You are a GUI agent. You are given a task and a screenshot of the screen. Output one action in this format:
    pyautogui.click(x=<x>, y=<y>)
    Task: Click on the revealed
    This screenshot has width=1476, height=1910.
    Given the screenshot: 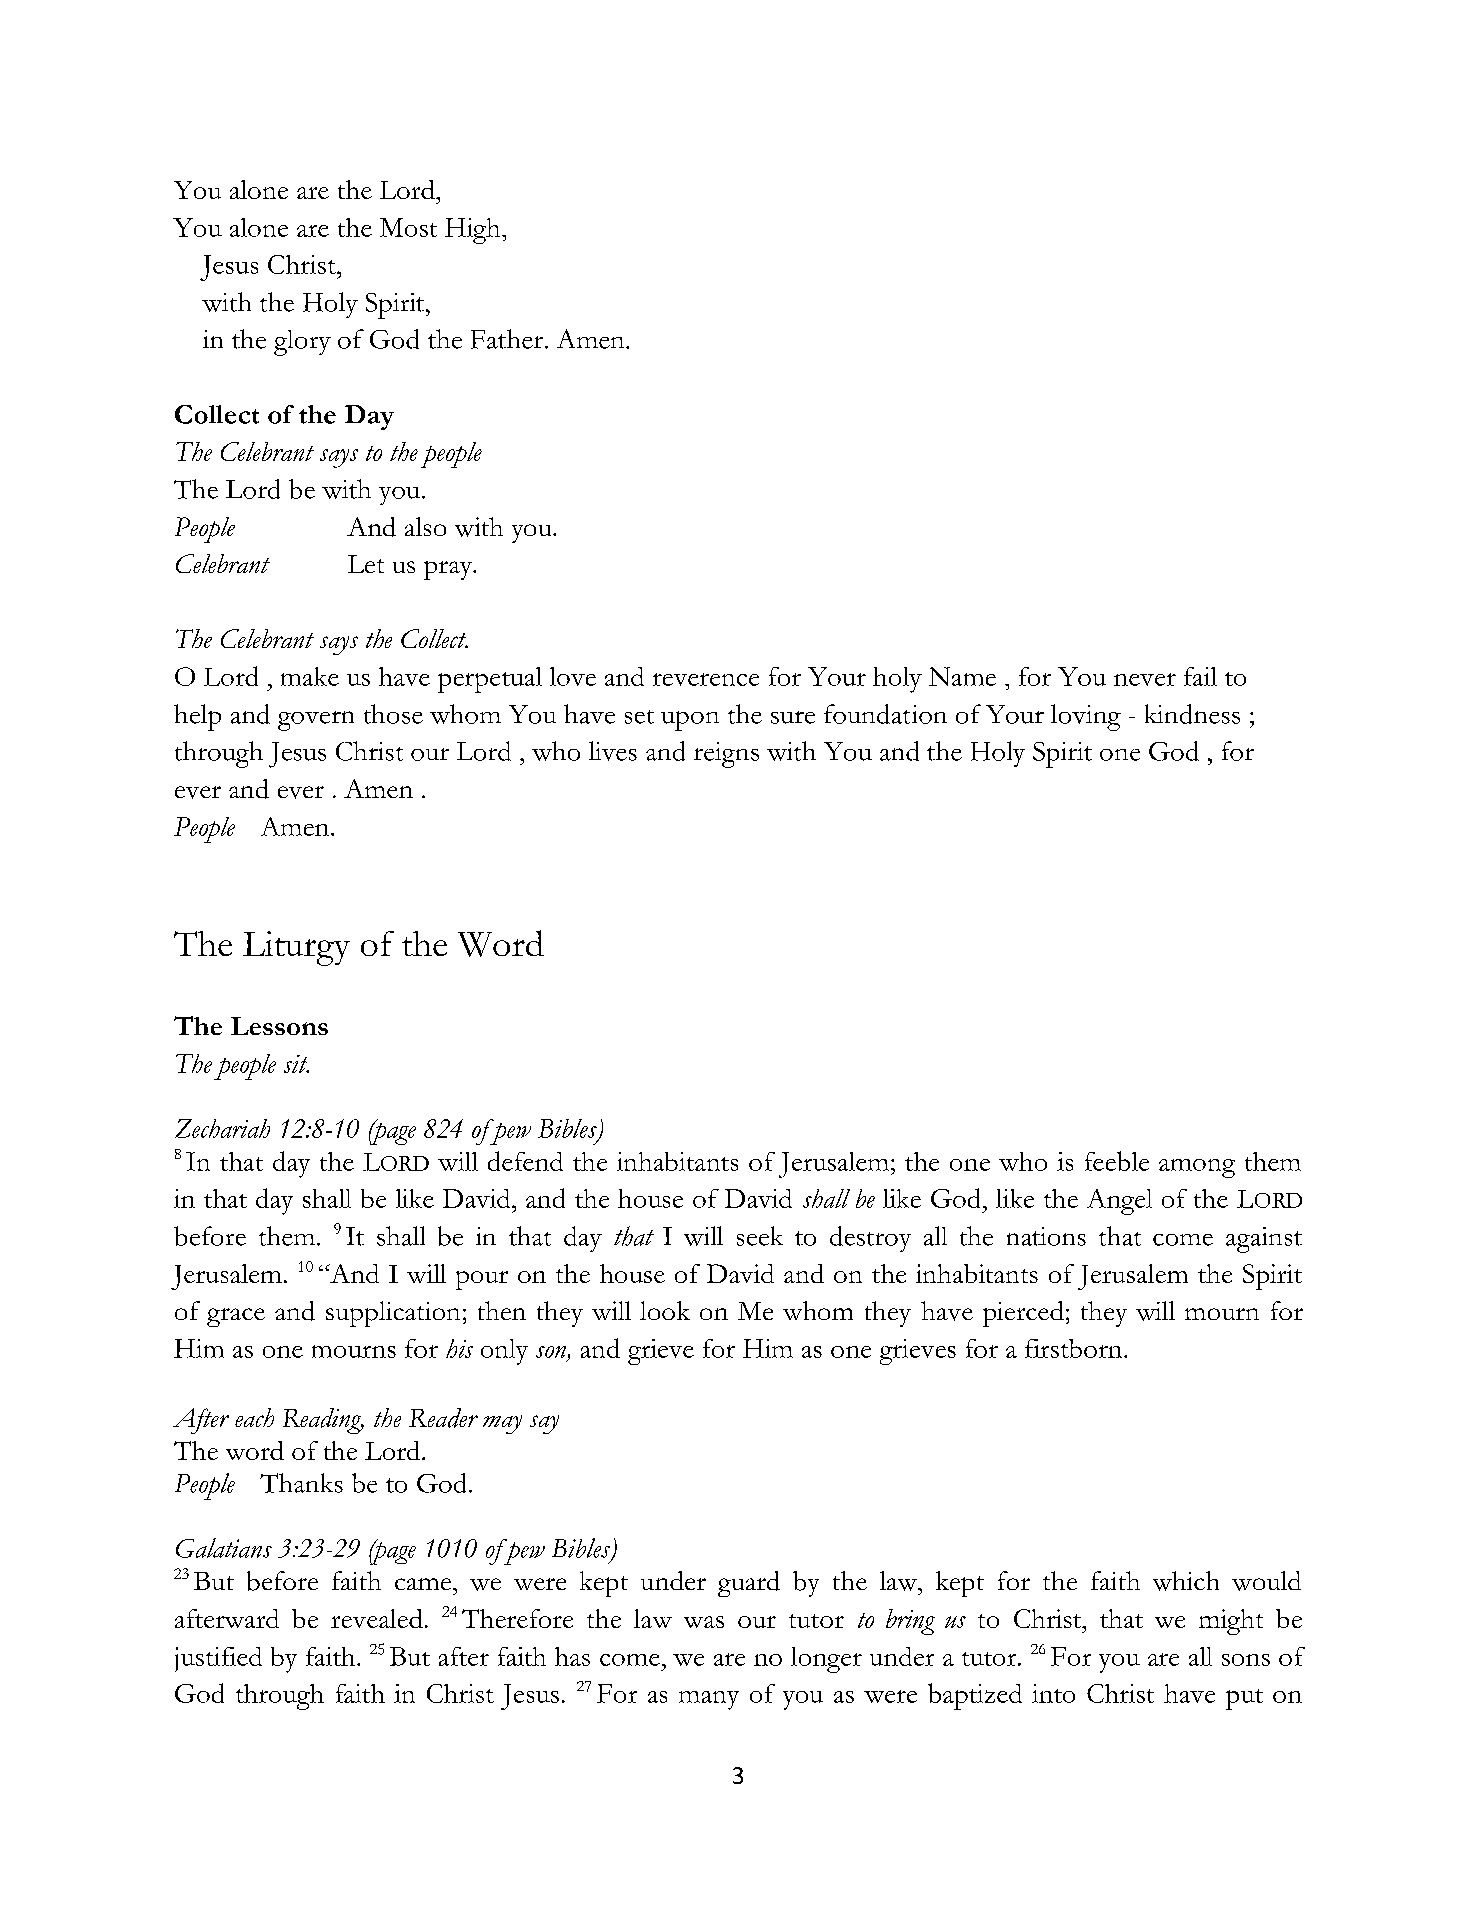 What is the action you would take?
    pyautogui.click(x=377, y=1618)
